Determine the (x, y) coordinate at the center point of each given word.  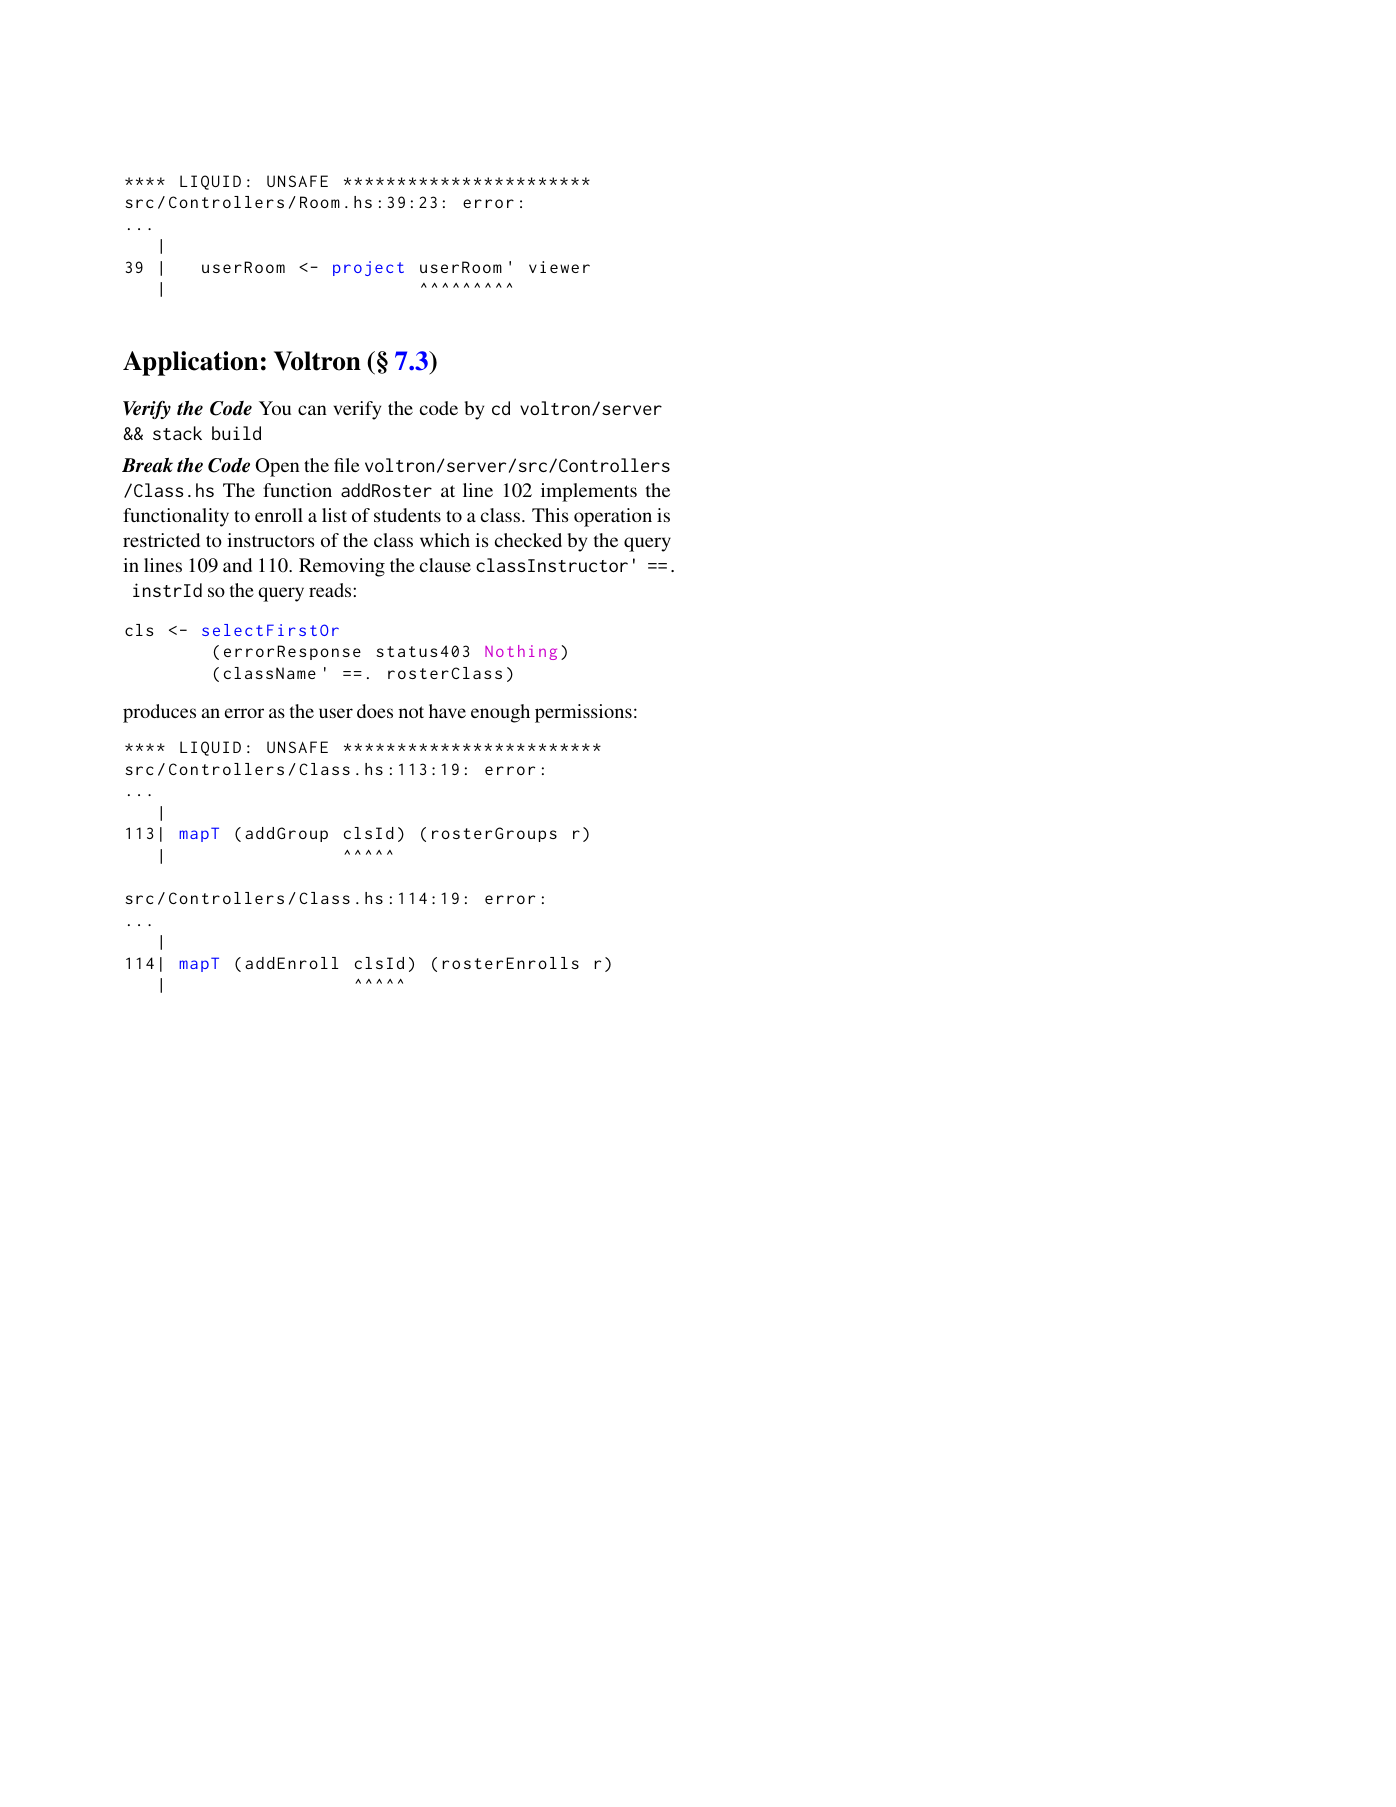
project (368, 268)
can (312, 410)
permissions (583, 713)
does (375, 711)
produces (159, 713)
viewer (559, 267)
